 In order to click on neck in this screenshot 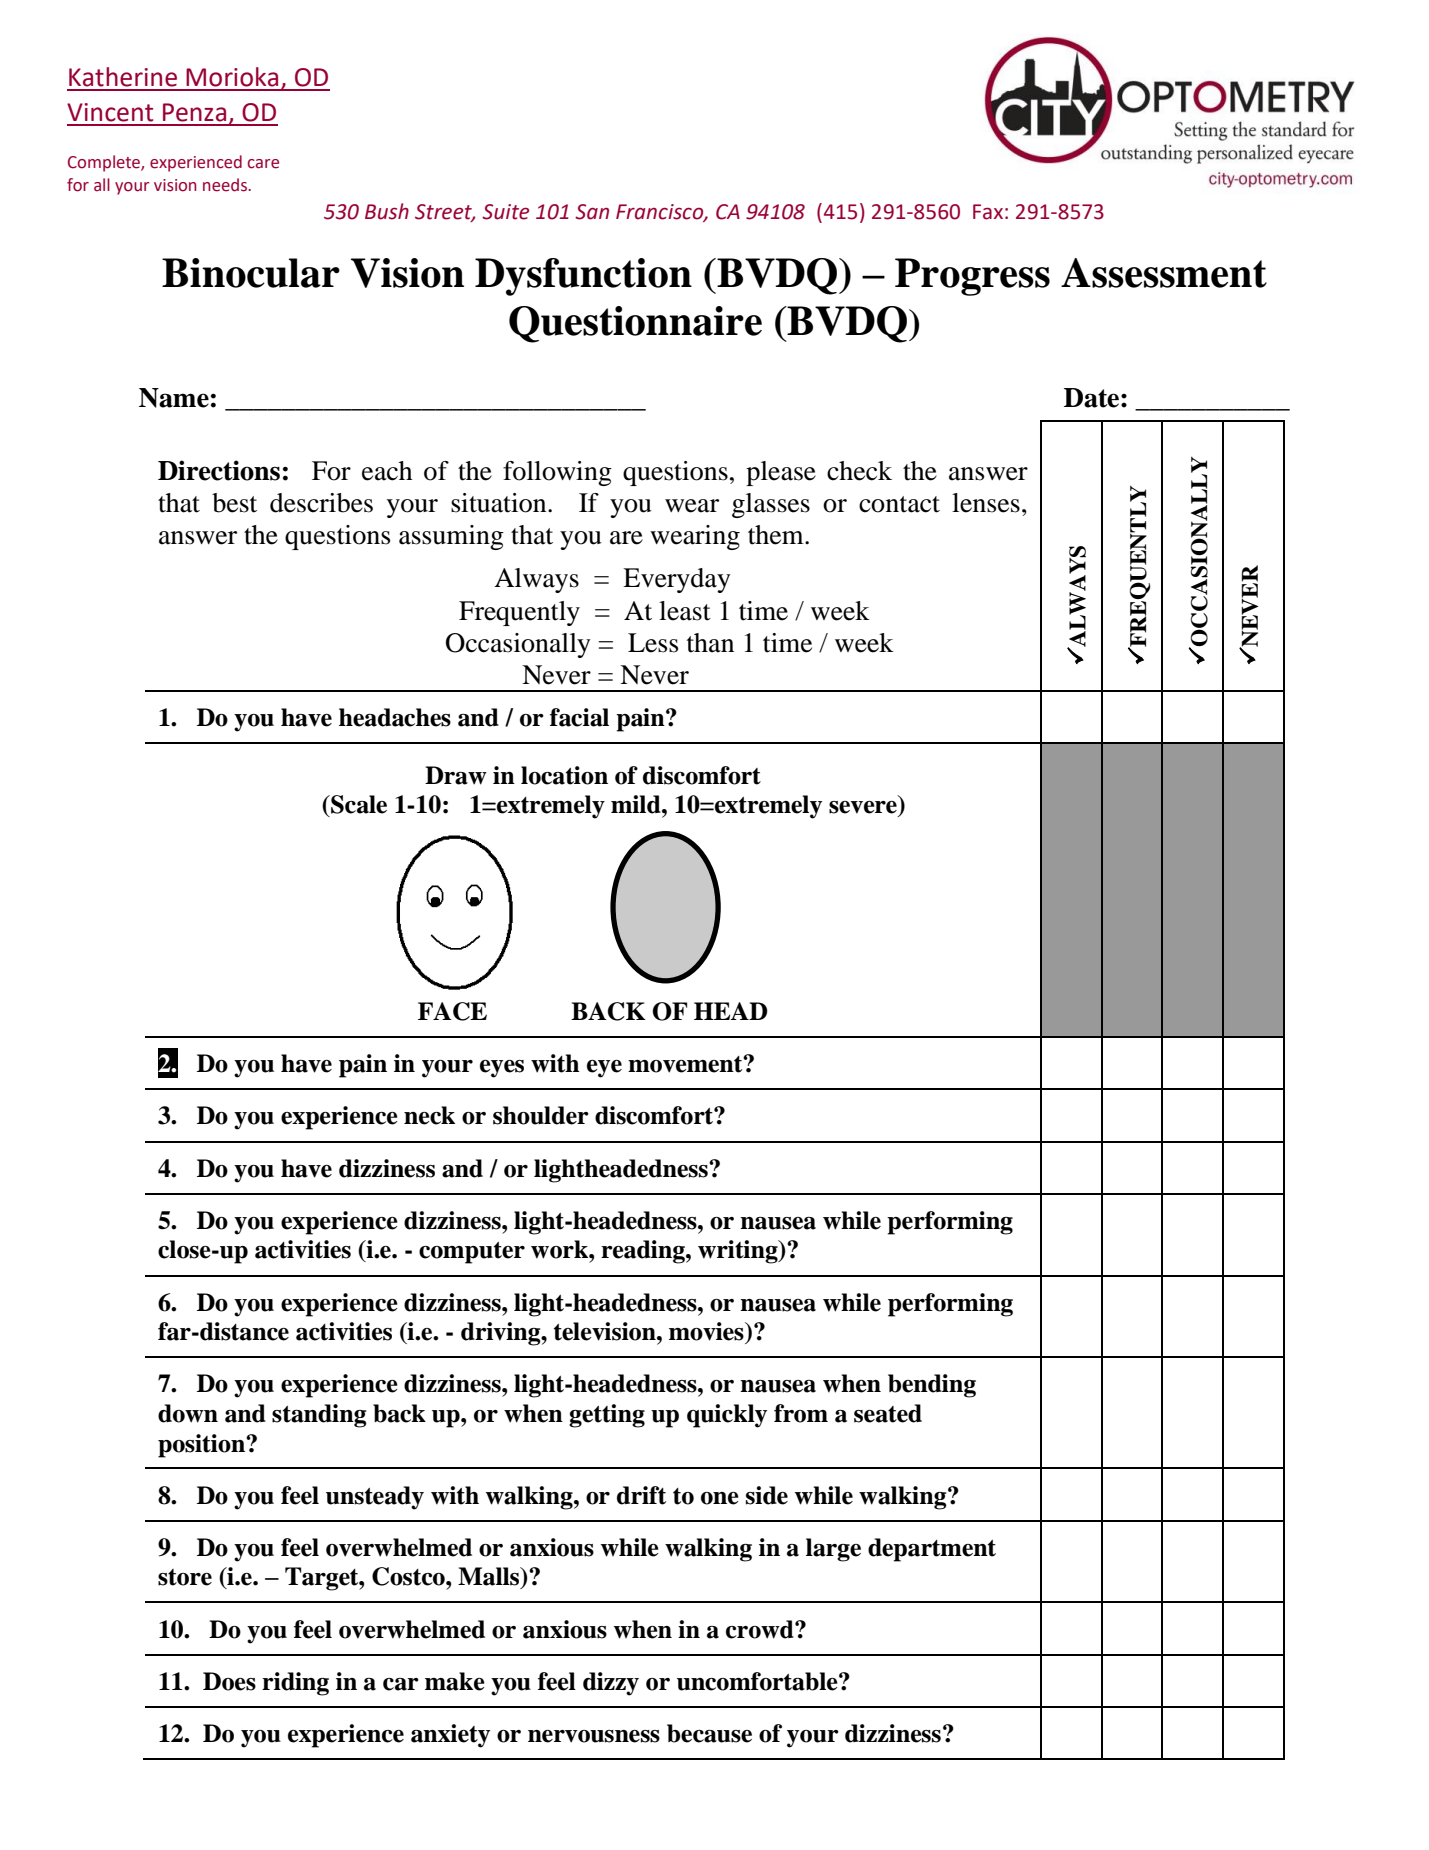, I will do `click(429, 1115)`.
